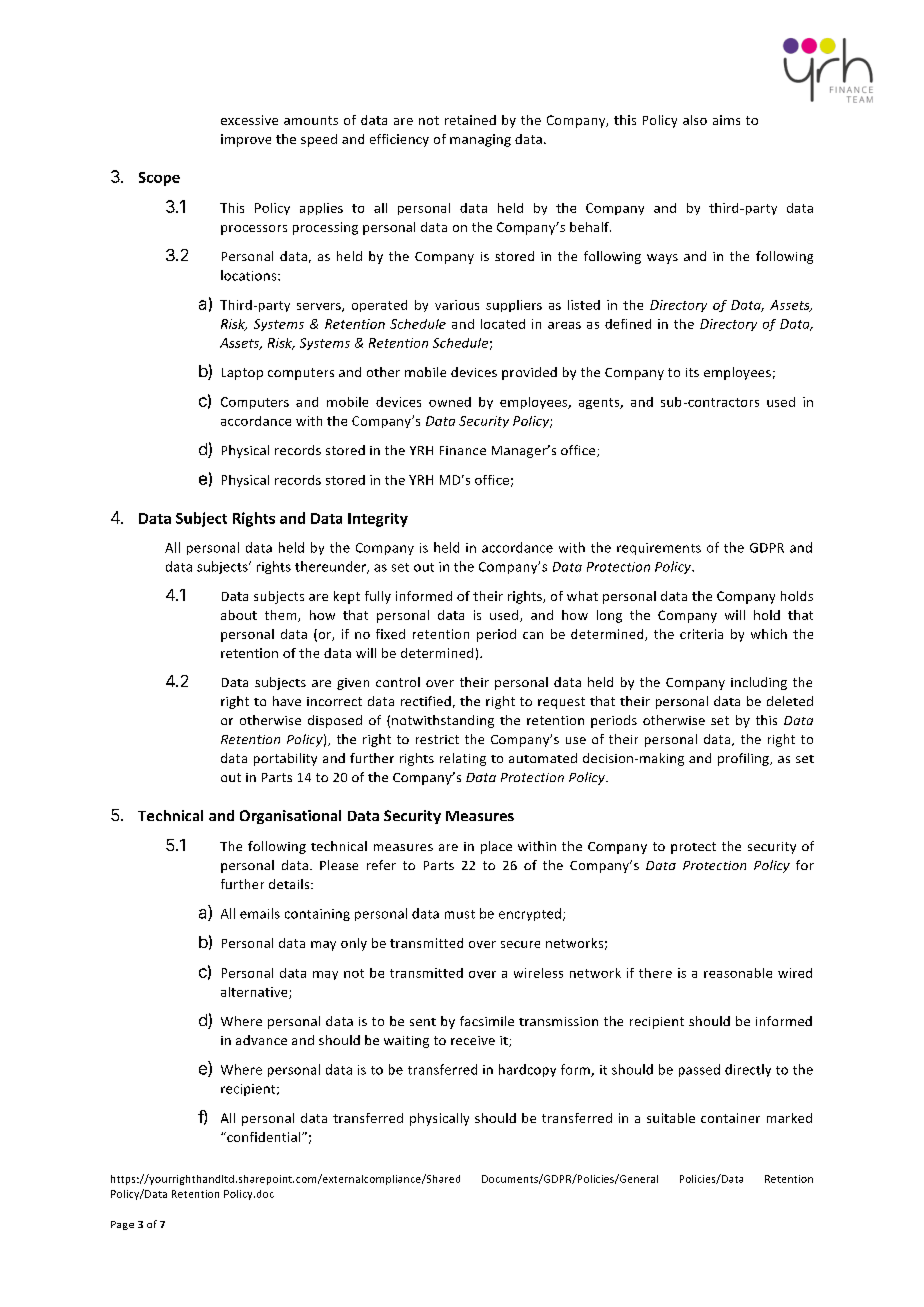  I want to click on managing, so click(480, 140).
